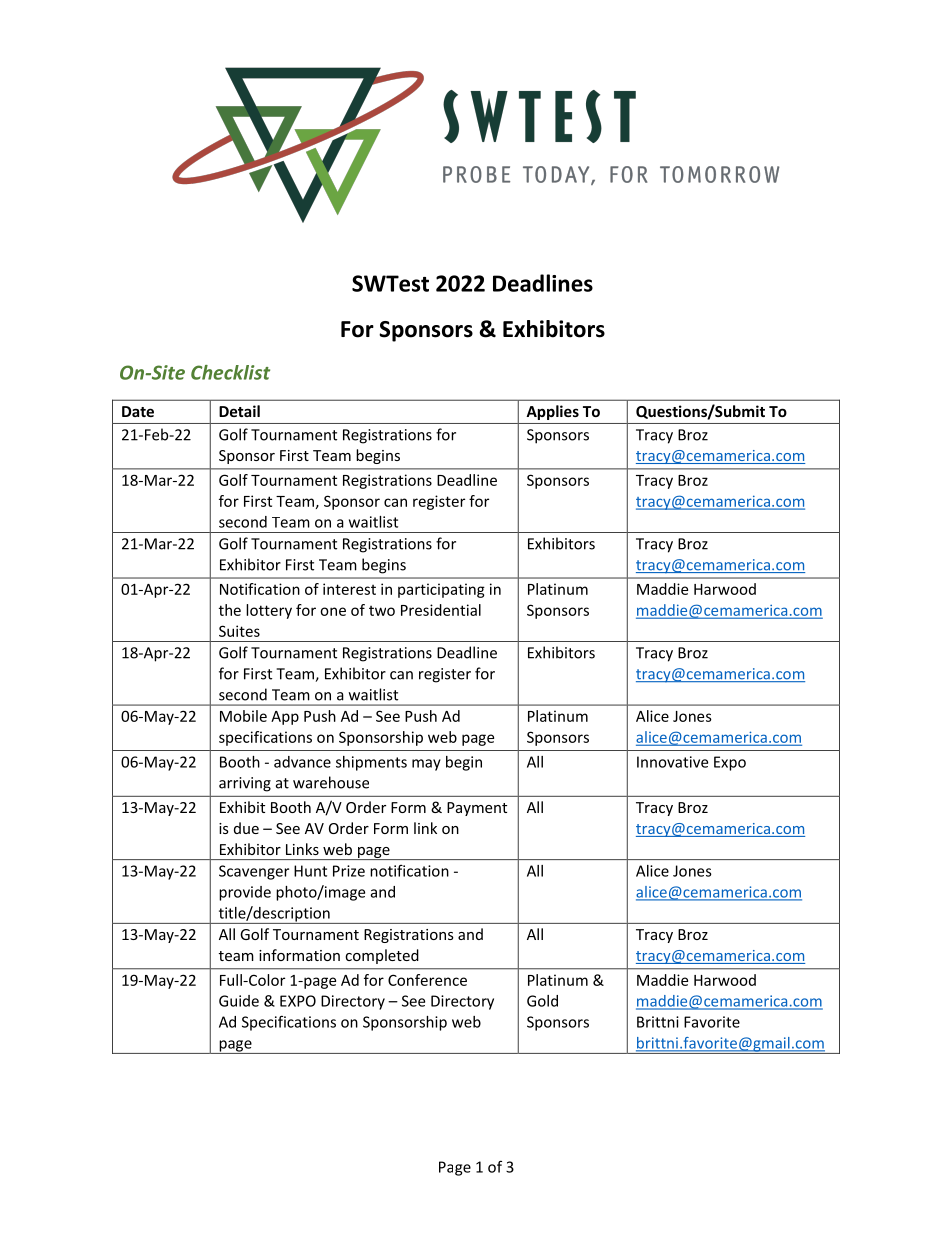 This screenshot has width=952, height=1233. What do you see at coordinates (349, 871) in the screenshot?
I see `Prize` at bounding box center [349, 871].
